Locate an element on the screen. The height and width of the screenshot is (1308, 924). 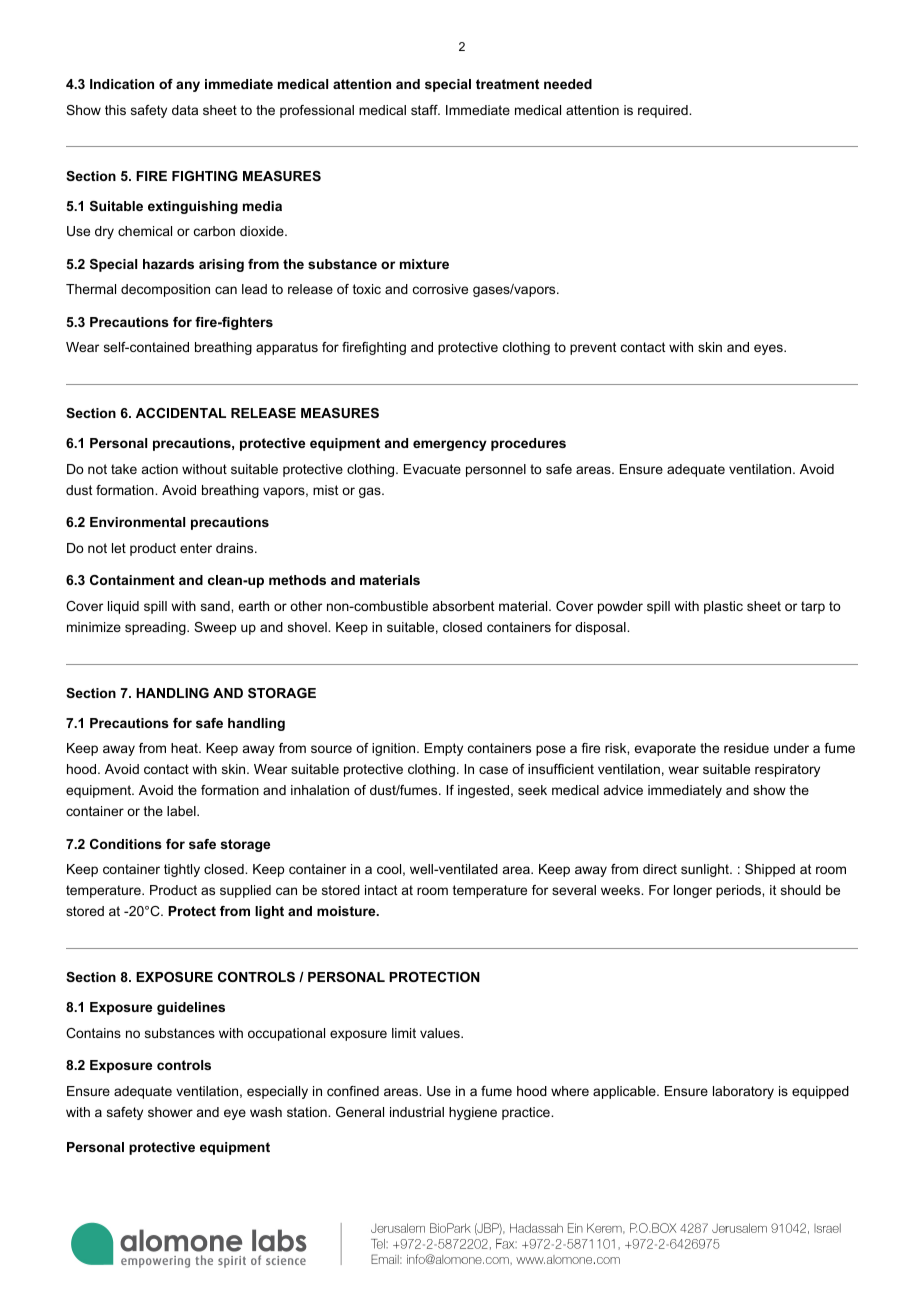
plastic is located at coordinates (723, 607).
